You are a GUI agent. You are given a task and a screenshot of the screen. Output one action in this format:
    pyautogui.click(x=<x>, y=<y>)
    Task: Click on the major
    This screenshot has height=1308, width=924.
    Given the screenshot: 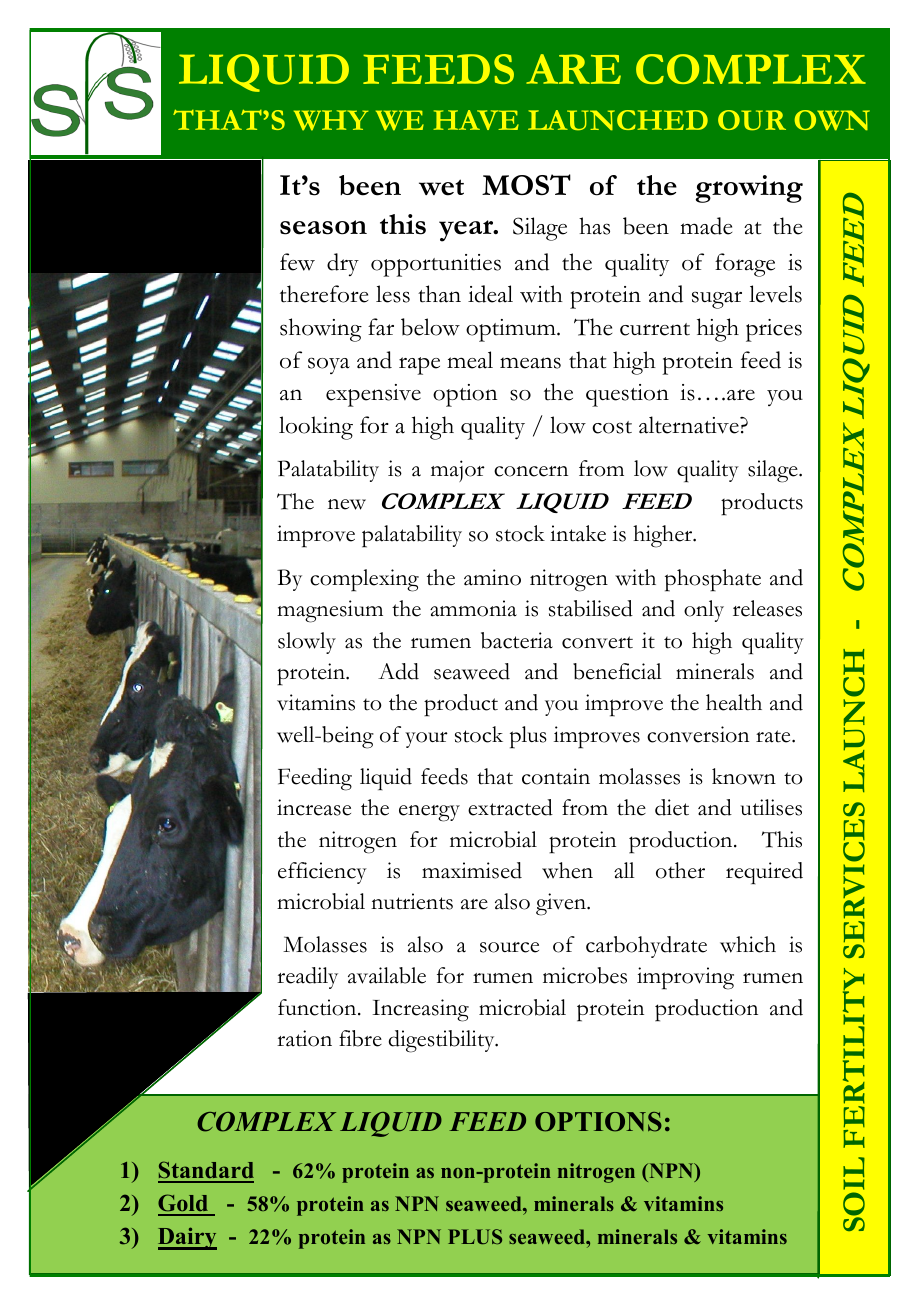 What is the action you would take?
    pyautogui.click(x=458, y=471)
